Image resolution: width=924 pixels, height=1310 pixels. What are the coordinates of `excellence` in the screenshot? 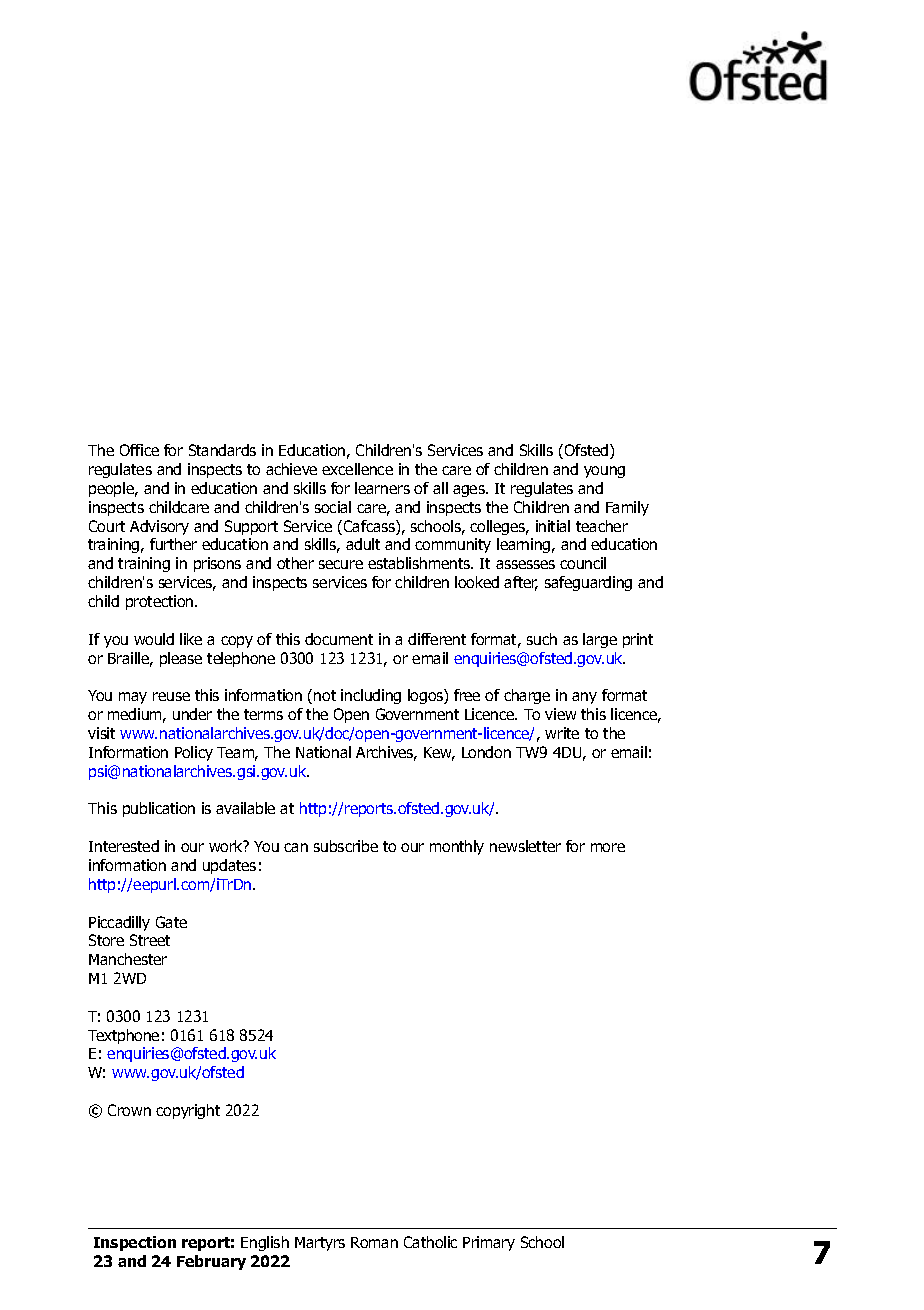 It's located at (357, 469).
